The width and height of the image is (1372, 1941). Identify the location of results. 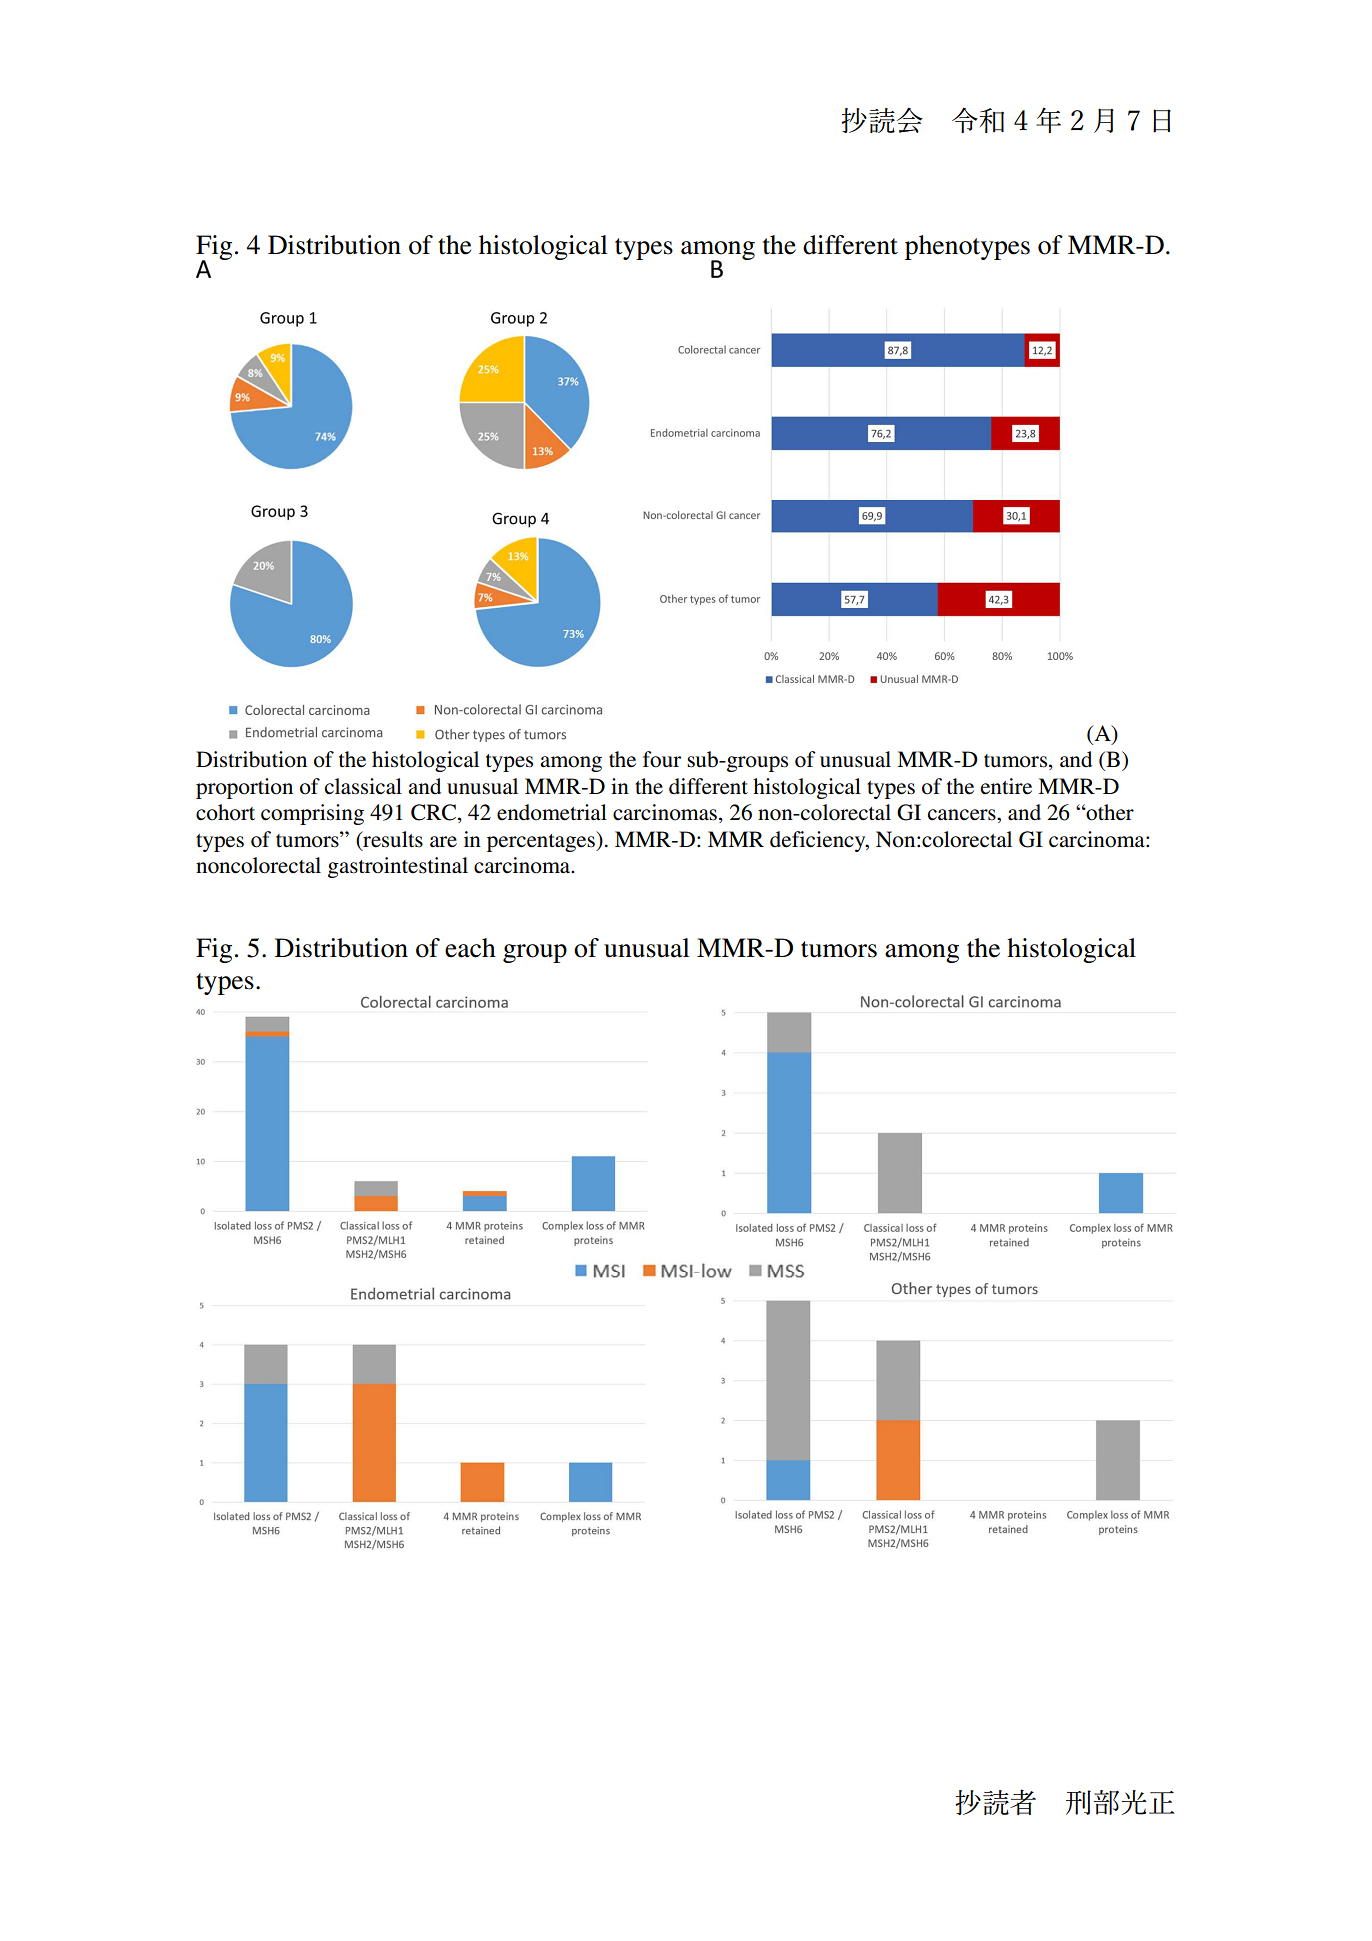
(392, 840).
